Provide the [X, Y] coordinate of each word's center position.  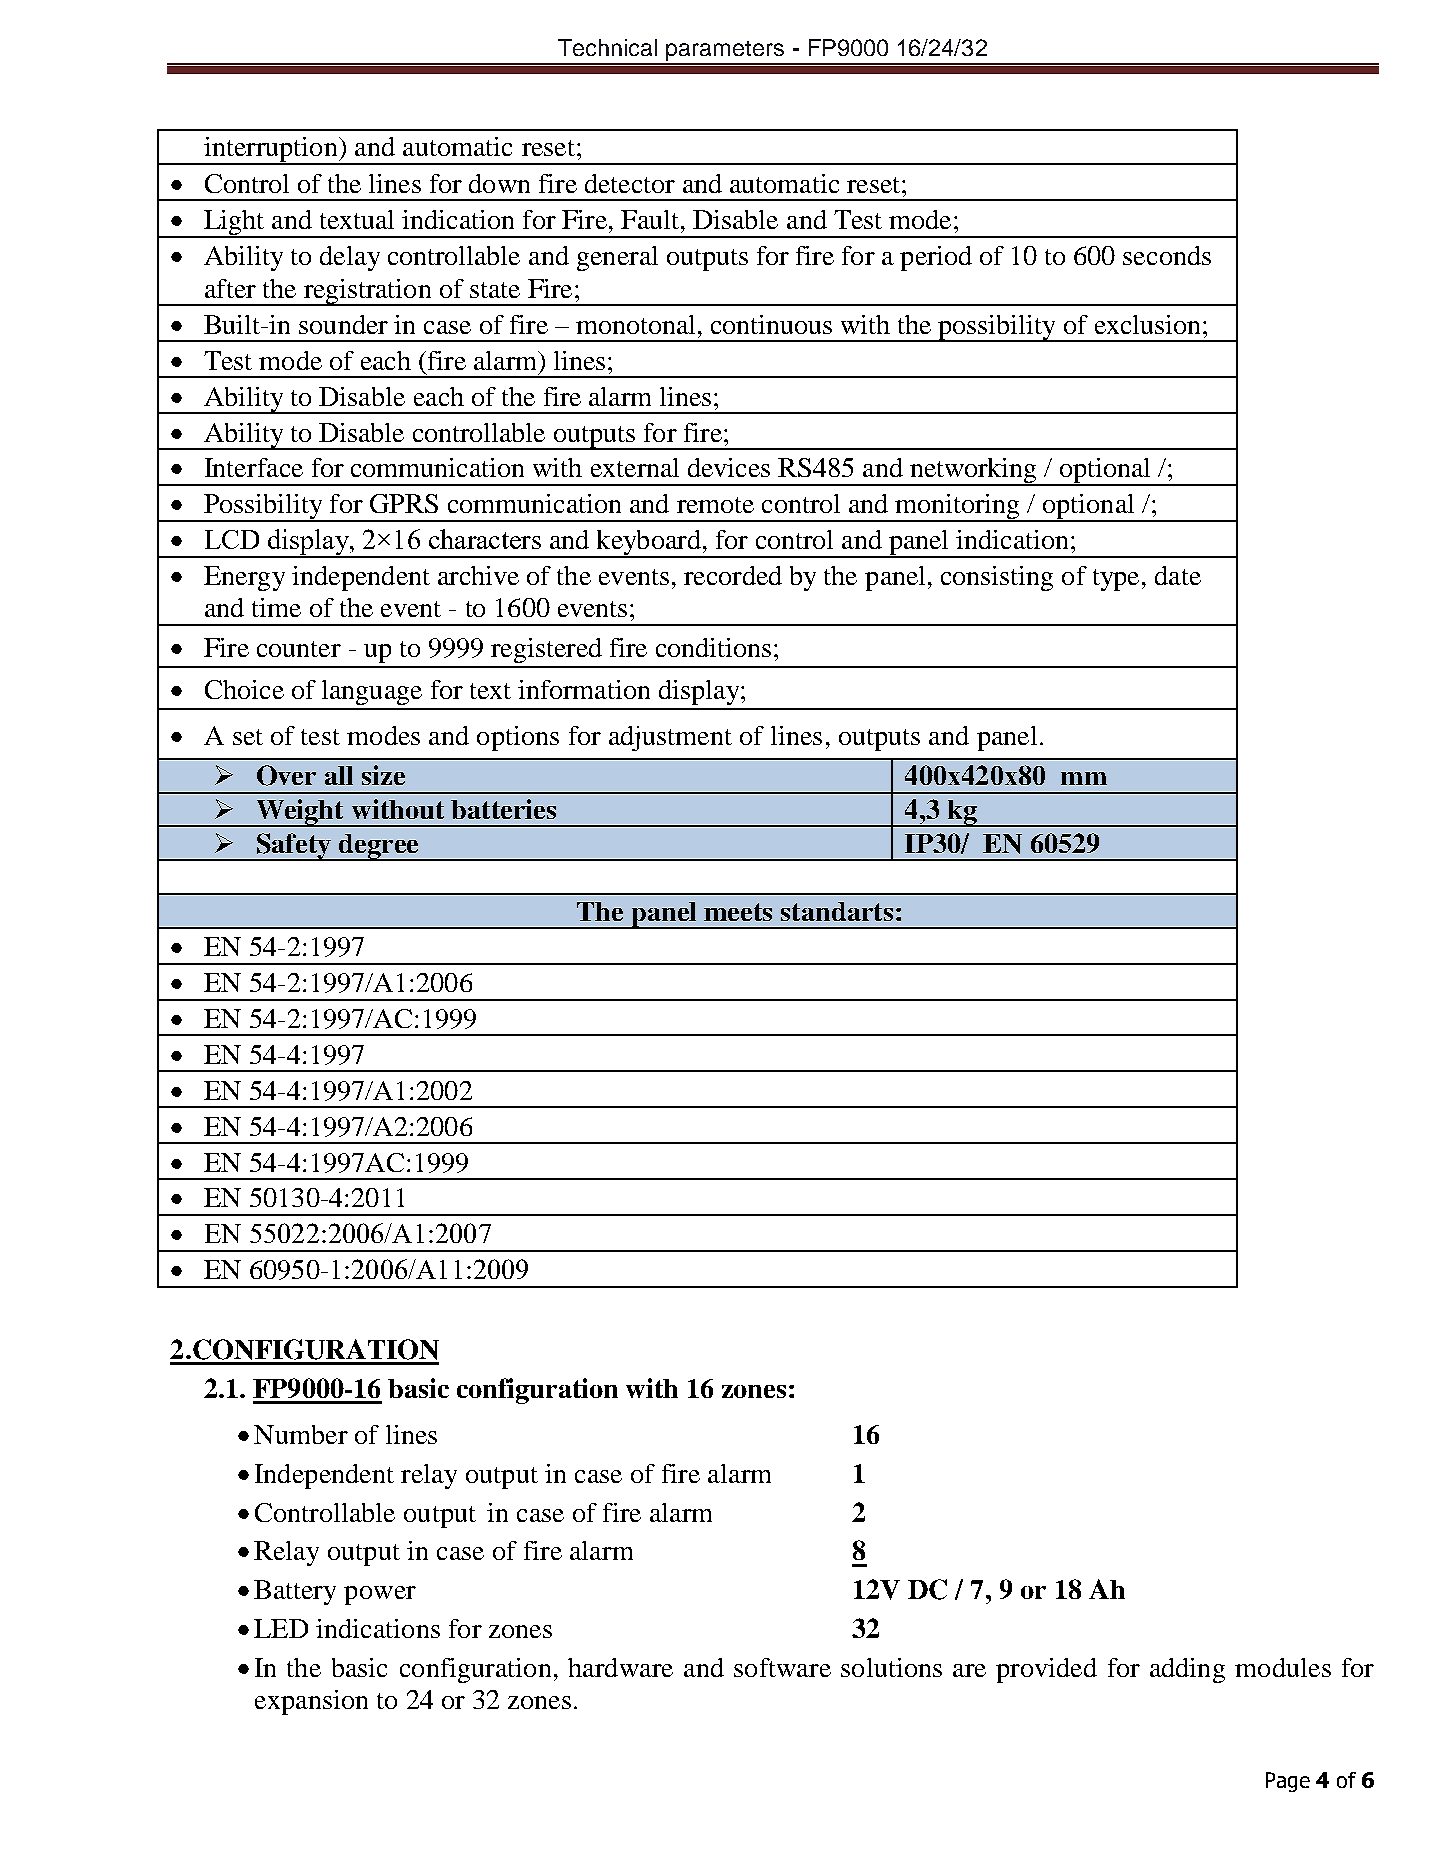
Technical [607, 47]
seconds [1167, 255]
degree [379, 847]
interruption [271, 151]
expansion [311, 1702]
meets [738, 912]
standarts [837, 911]
